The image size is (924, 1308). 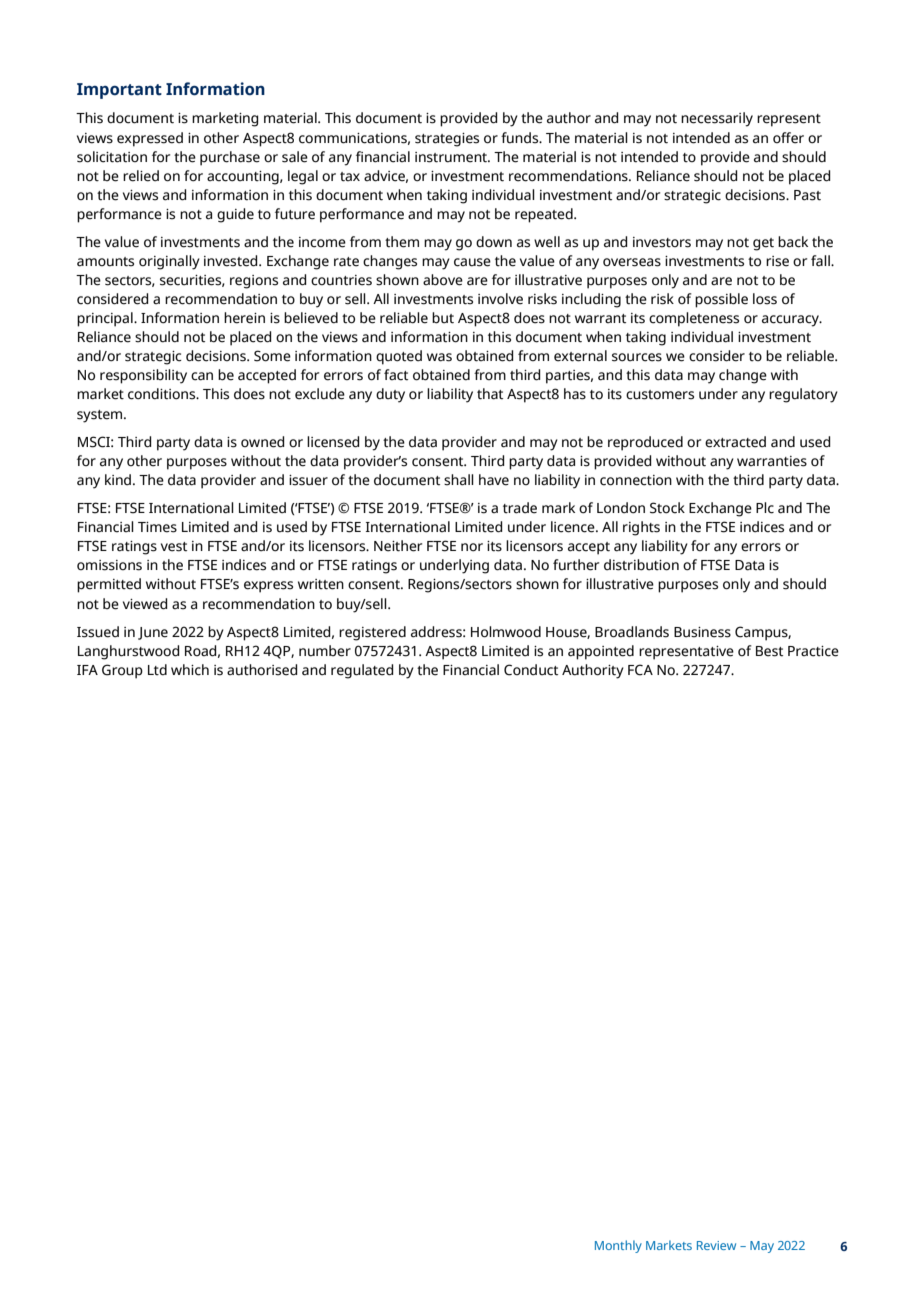 What do you see at coordinates (640, 670) in the screenshot?
I see `FCA` at bounding box center [640, 670].
